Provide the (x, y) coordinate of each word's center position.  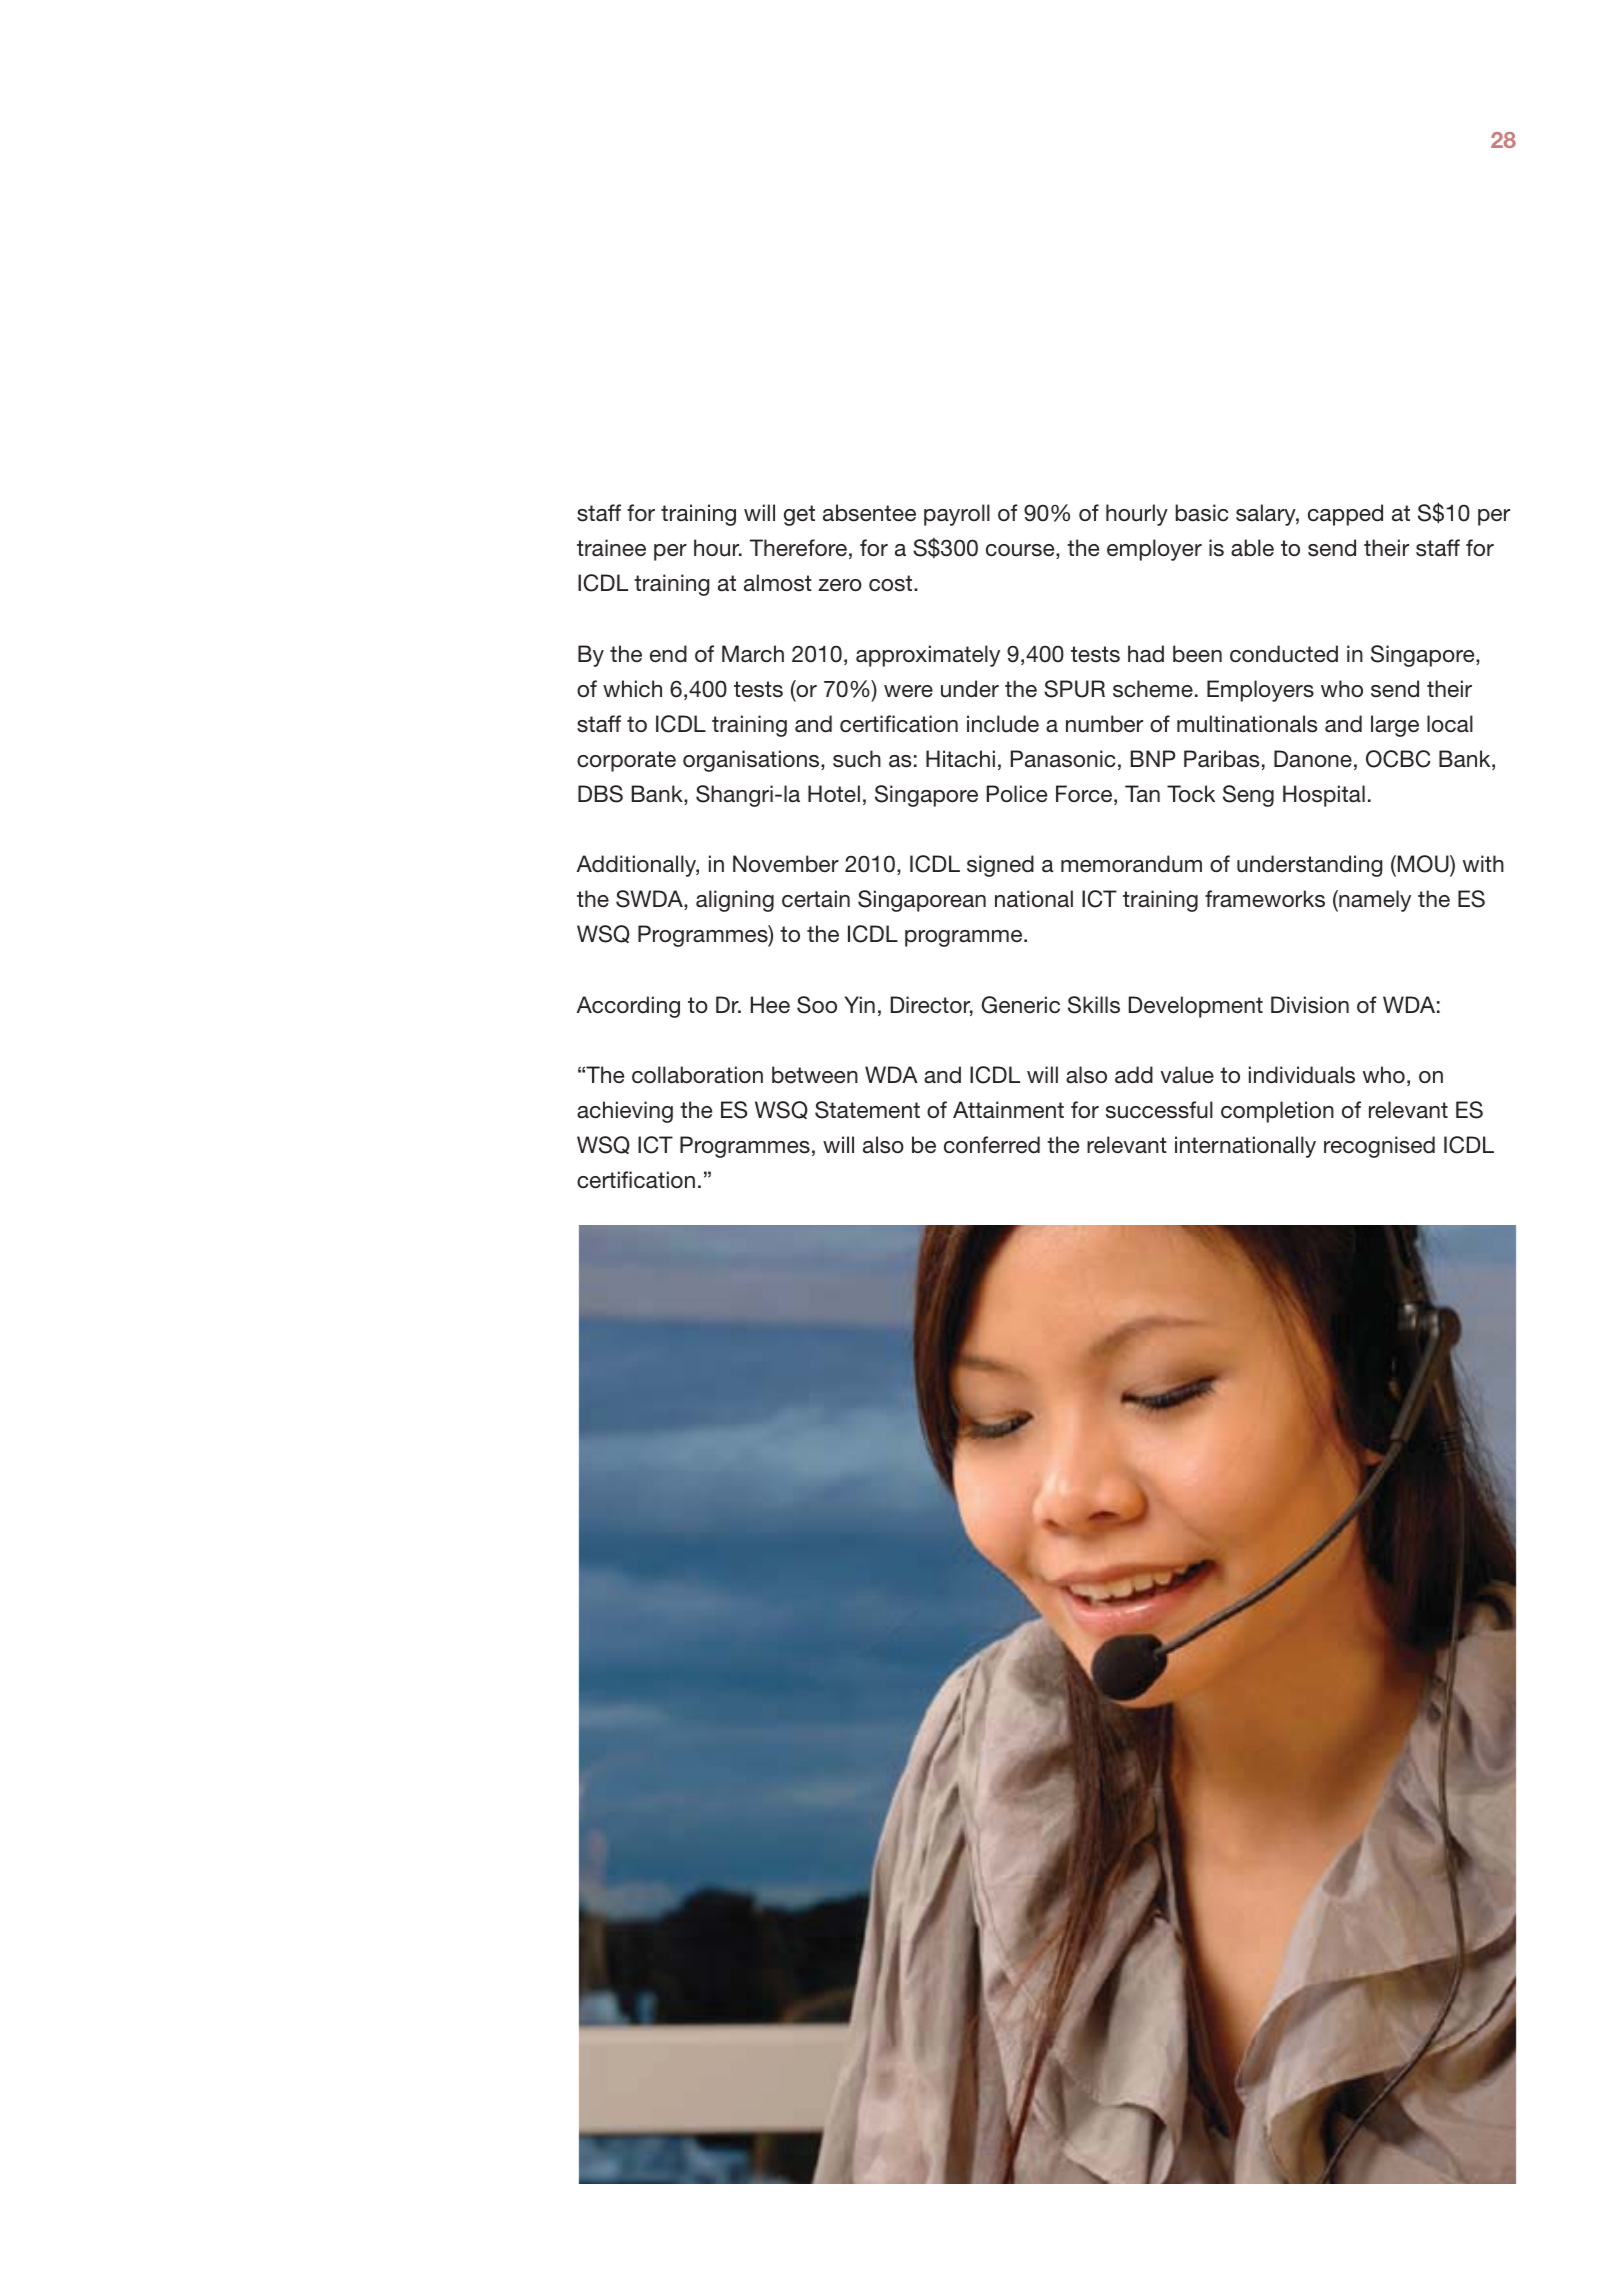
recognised (1379, 1147)
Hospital (1324, 796)
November (786, 864)
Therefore (798, 548)
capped (1345, 515)
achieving (625, 1112)
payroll (957, 515)
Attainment (1008, 1110)
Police (1017, 794)
